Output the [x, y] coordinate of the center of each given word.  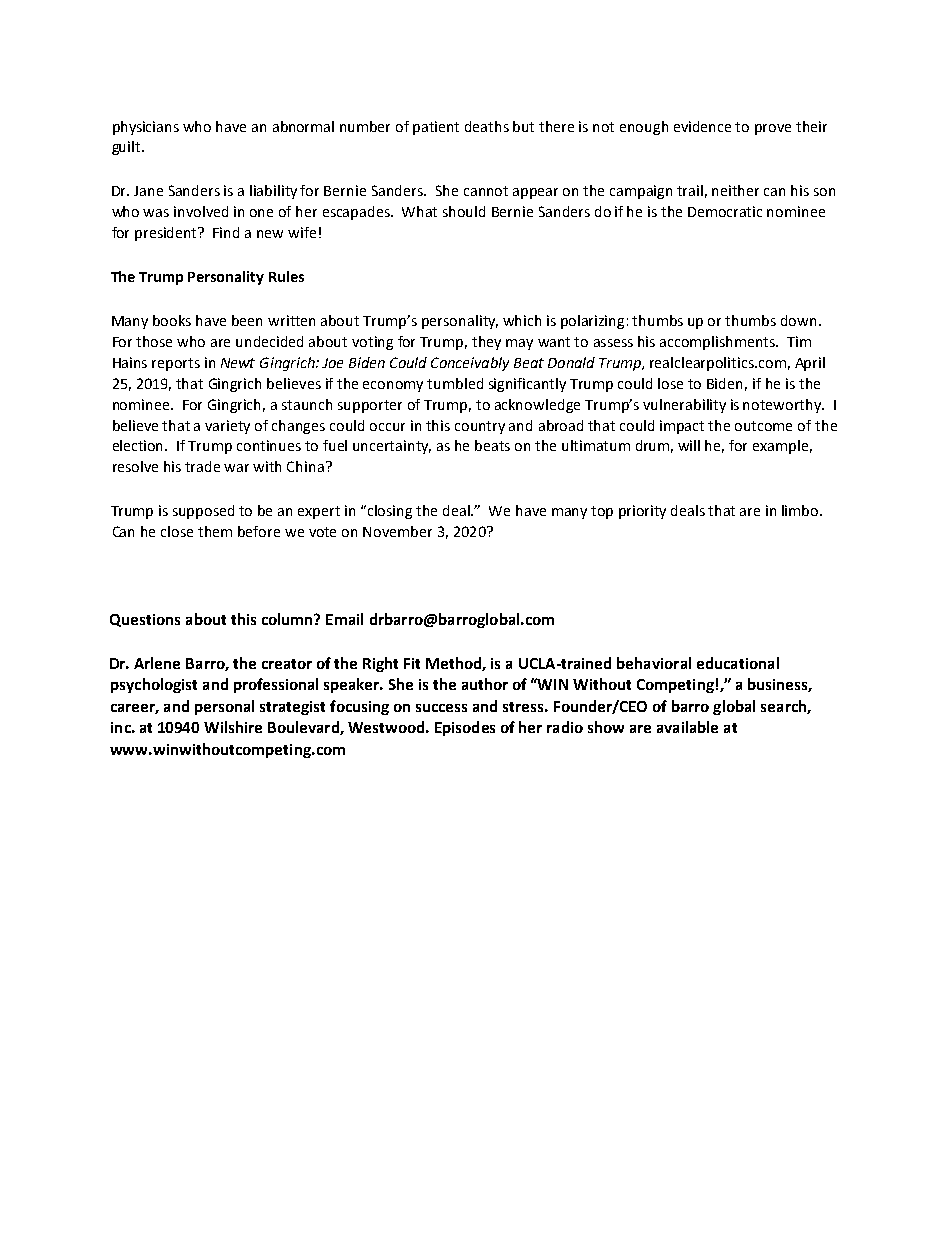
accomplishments [719, 343]
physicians [146, 128]
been [247, 320]
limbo [801, 510]
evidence [702, 126]
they [486, 343]
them [215, 531]
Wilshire [233, 727]
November [397, 531]
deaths [487, 126]
